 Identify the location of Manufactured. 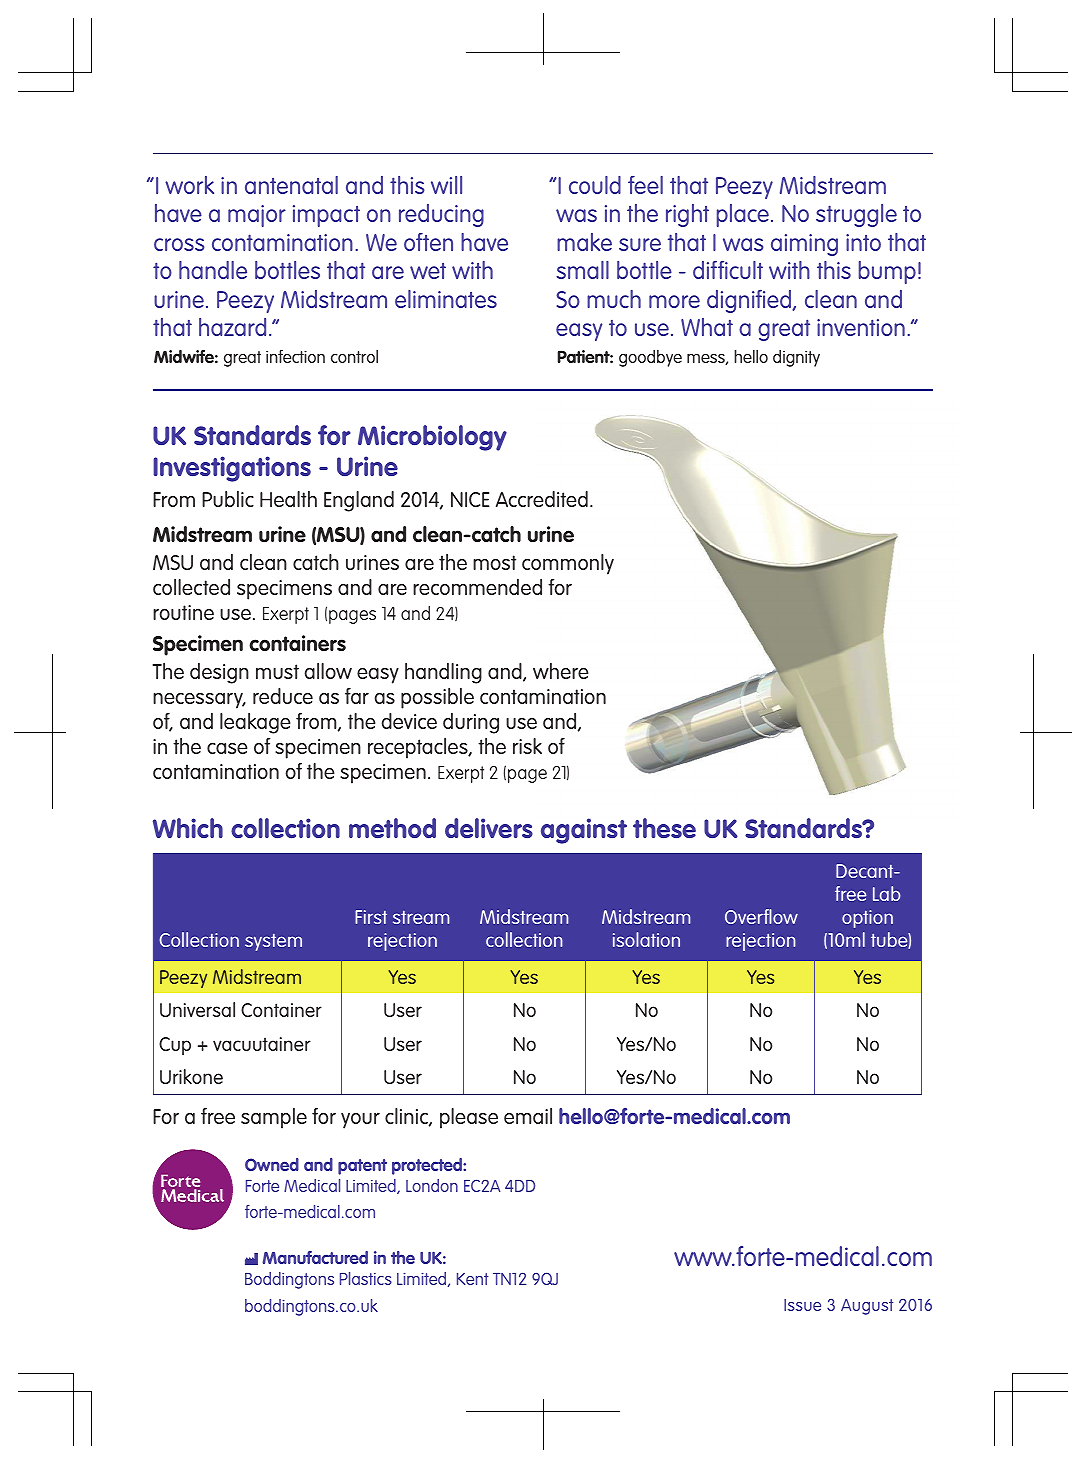
(315, 1257).
